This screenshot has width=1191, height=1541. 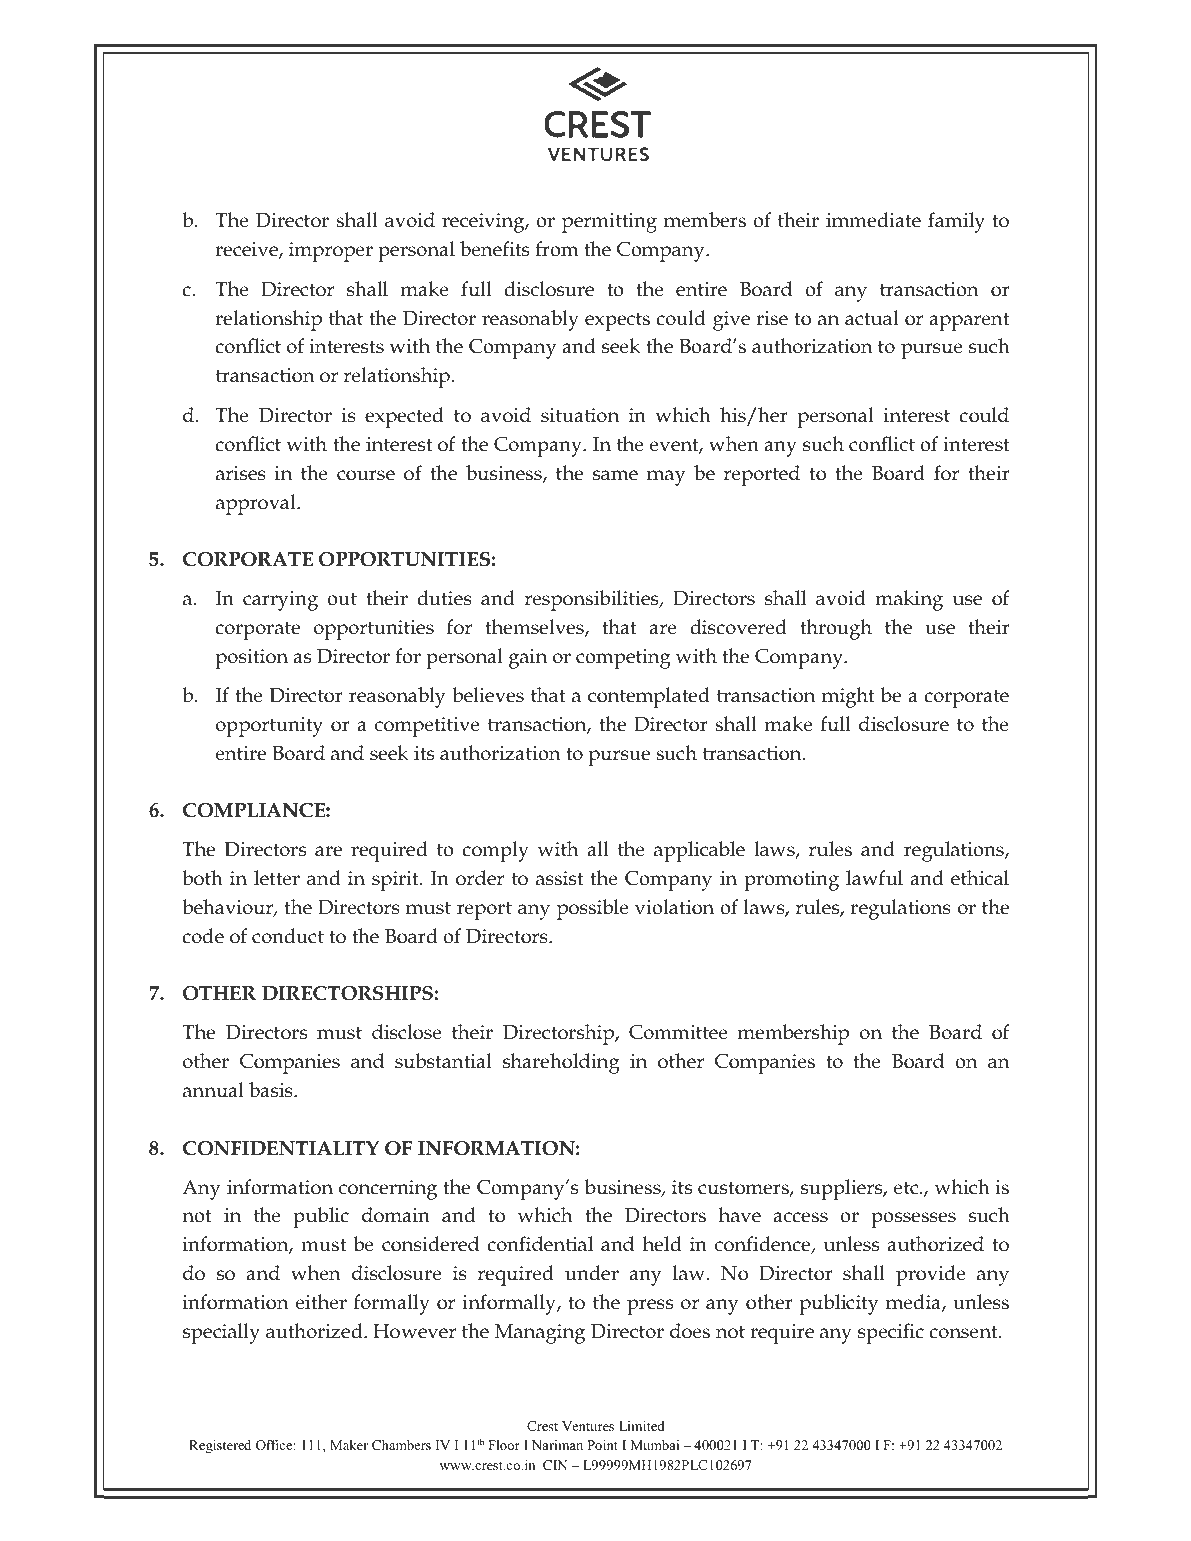 What do you see at coordinates (560, 878) in the screenshot?
I see `assist` at bounding box center [560, 878].
